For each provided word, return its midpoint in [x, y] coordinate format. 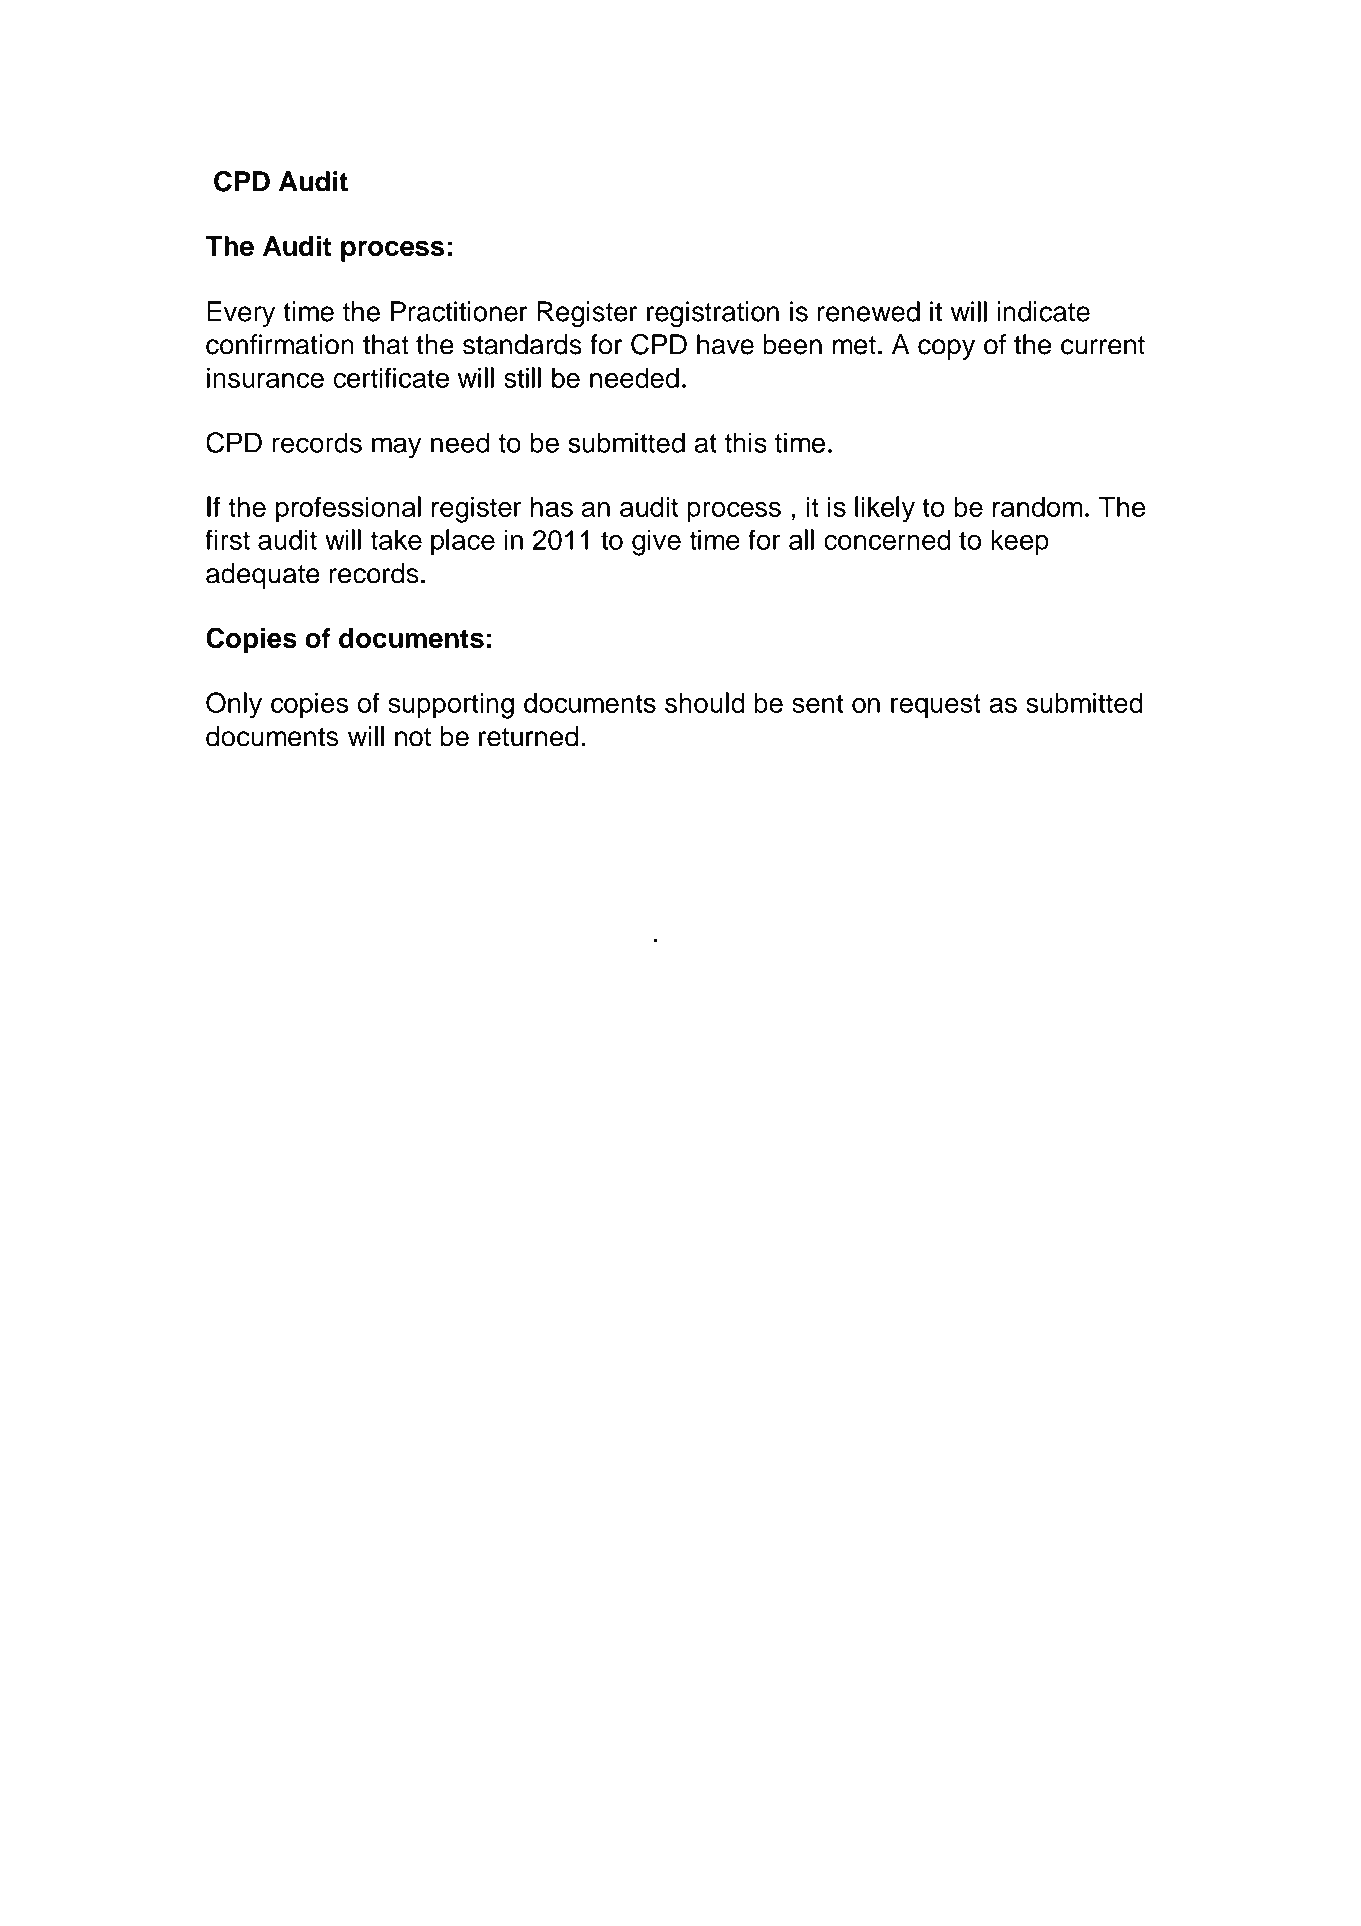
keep [1020, 543]
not [413, 737]
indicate [1043, 311]
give [656, 543]
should [705, 702]
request [936, 706]
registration [713, 314]
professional [348, 509]
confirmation [280, 344]
